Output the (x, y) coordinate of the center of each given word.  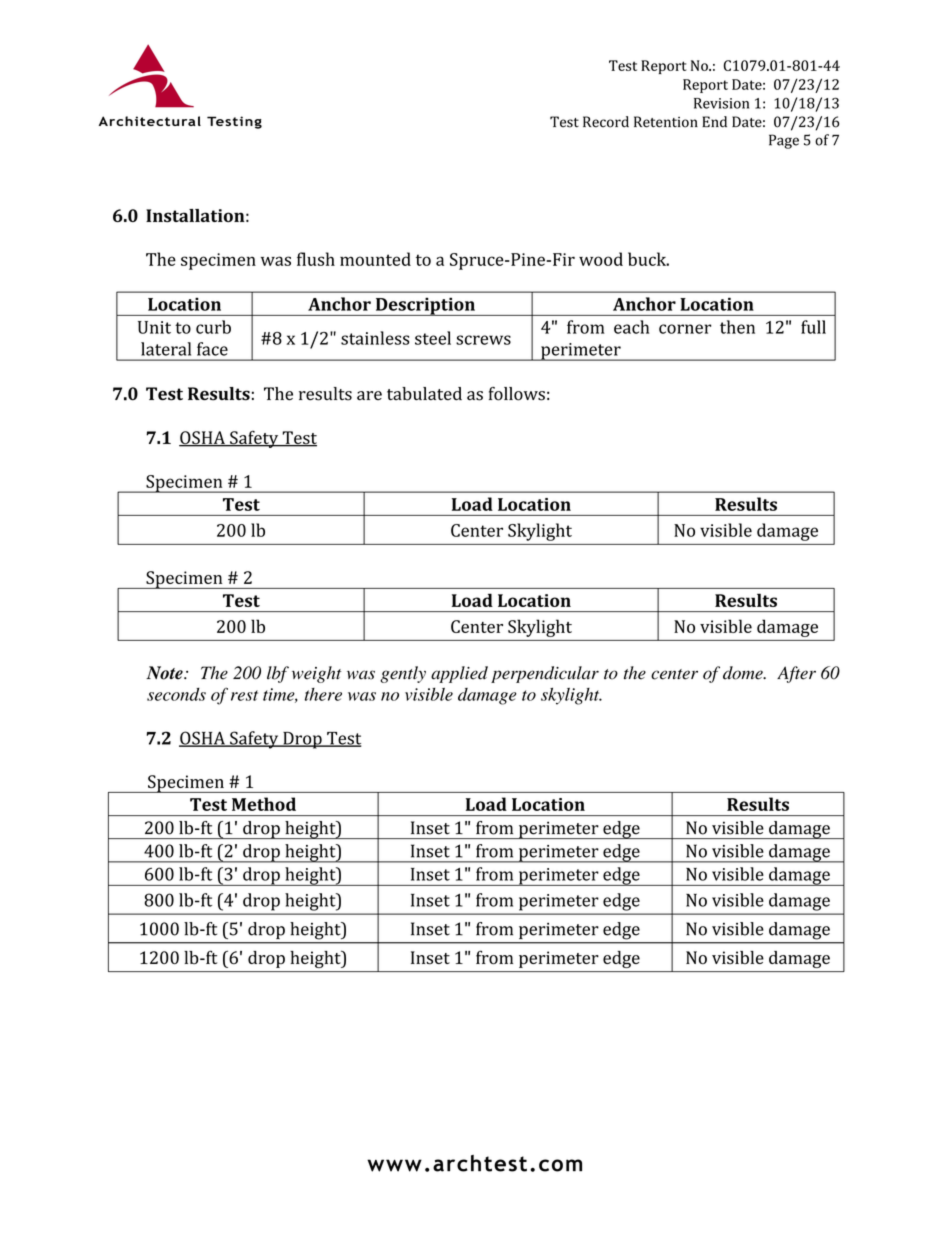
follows (517, 394)
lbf (278, 674)
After (796, 674)
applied (459, 674)
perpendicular (545, 674)
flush (316, 259)
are (369, 395)
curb (213, 327)
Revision (721, 103)
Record (606, 122)
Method (264, 804)
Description (425, 306)
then (737, 327)
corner (685, 329)
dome (744, 673)
